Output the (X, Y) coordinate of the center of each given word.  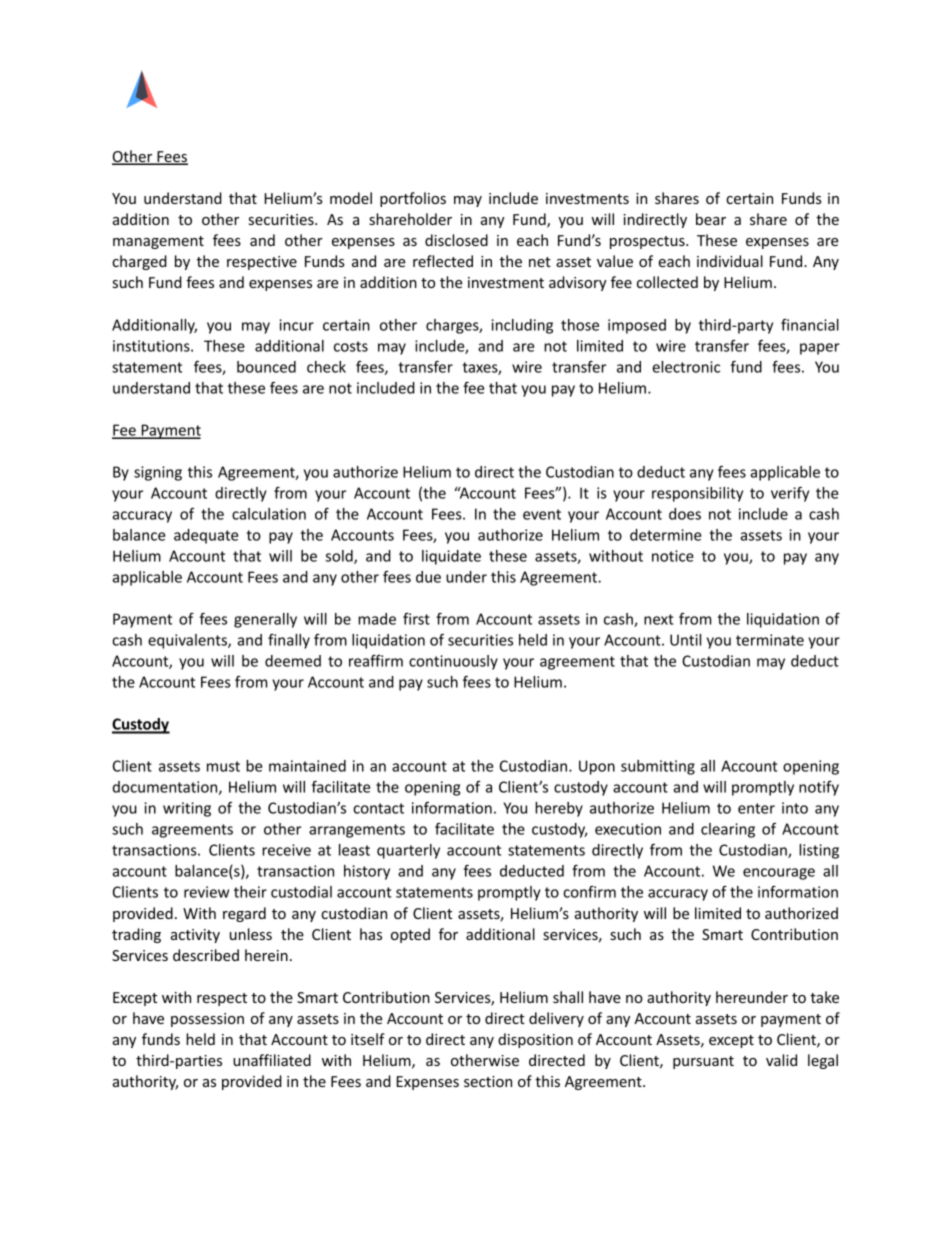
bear (711, 219)
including (522, 326)
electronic (686, 367)
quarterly (408, 851)
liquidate (451, 557)
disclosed (456, 240)
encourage (779, 874)
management (158, 242)
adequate (206, 536)
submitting (658, 767)
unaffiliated (272, 1060)
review (206, 892)
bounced (266, 367)
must (223, 766)
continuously (453, 662)
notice (673, 556)
